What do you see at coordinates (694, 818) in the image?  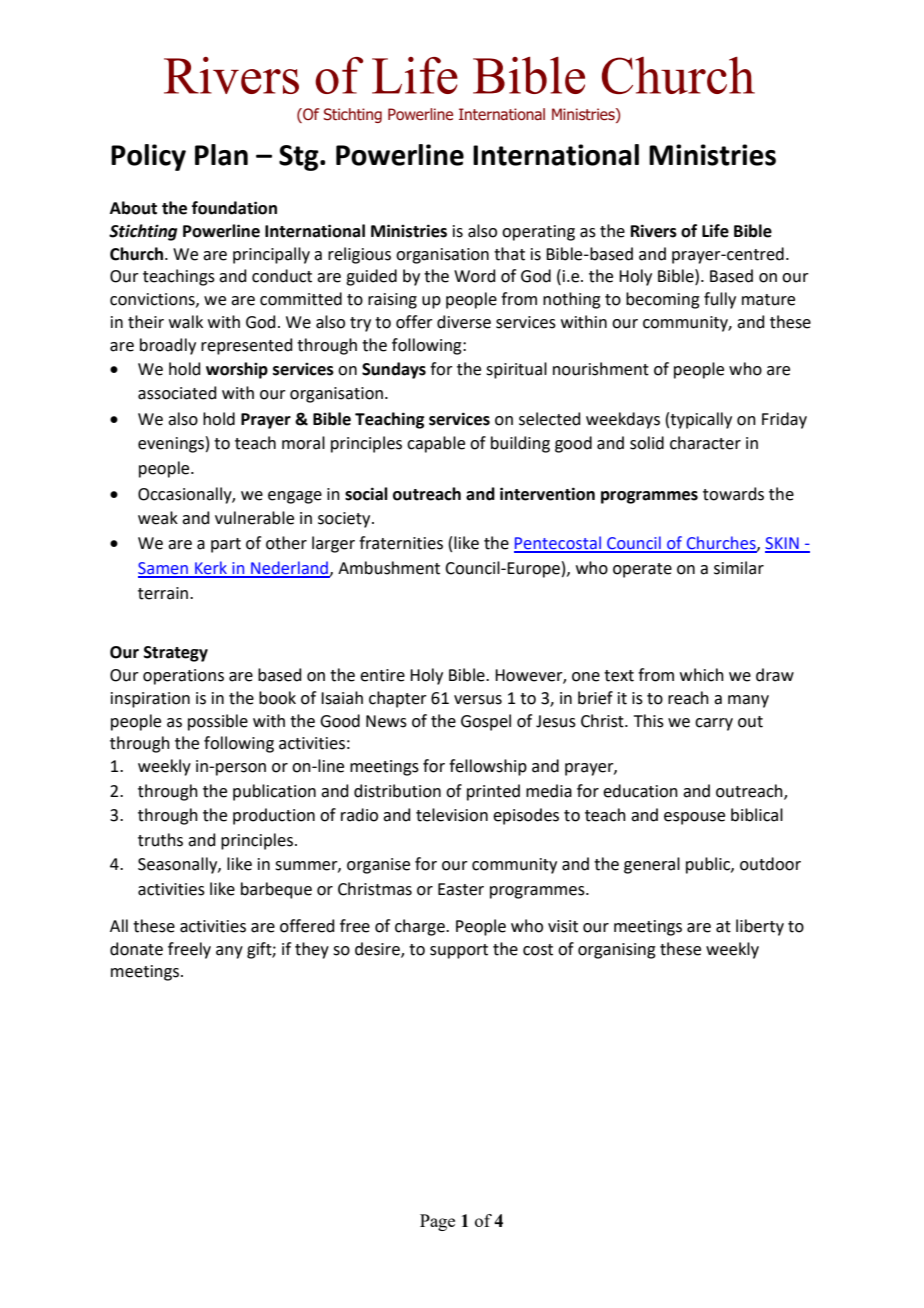 I see `espouse` at bounding box center [694, 818].
